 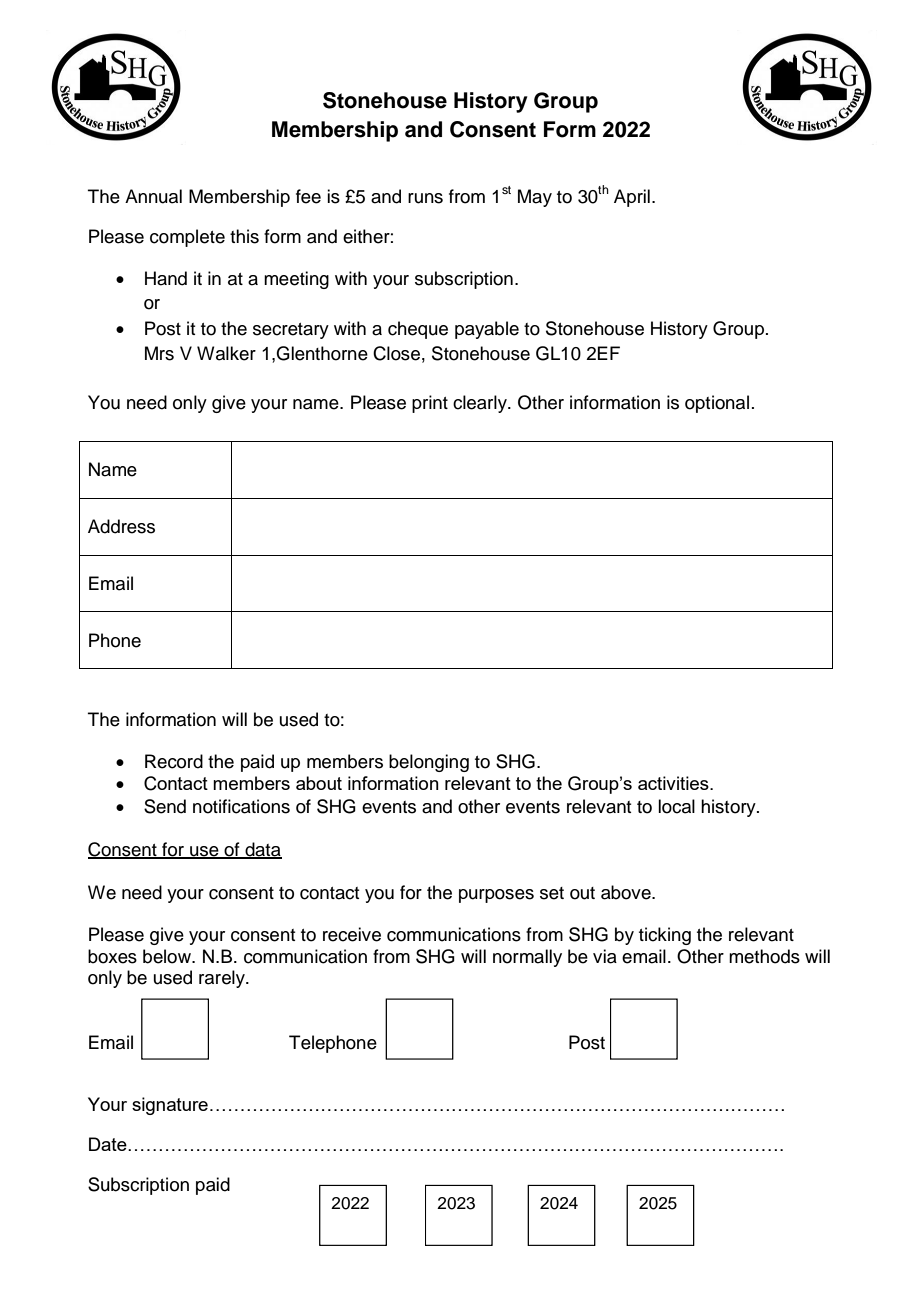 What do you see at coordinates (496, 896) in the image?
I see `purposes` at bounding box center [496, 896].
